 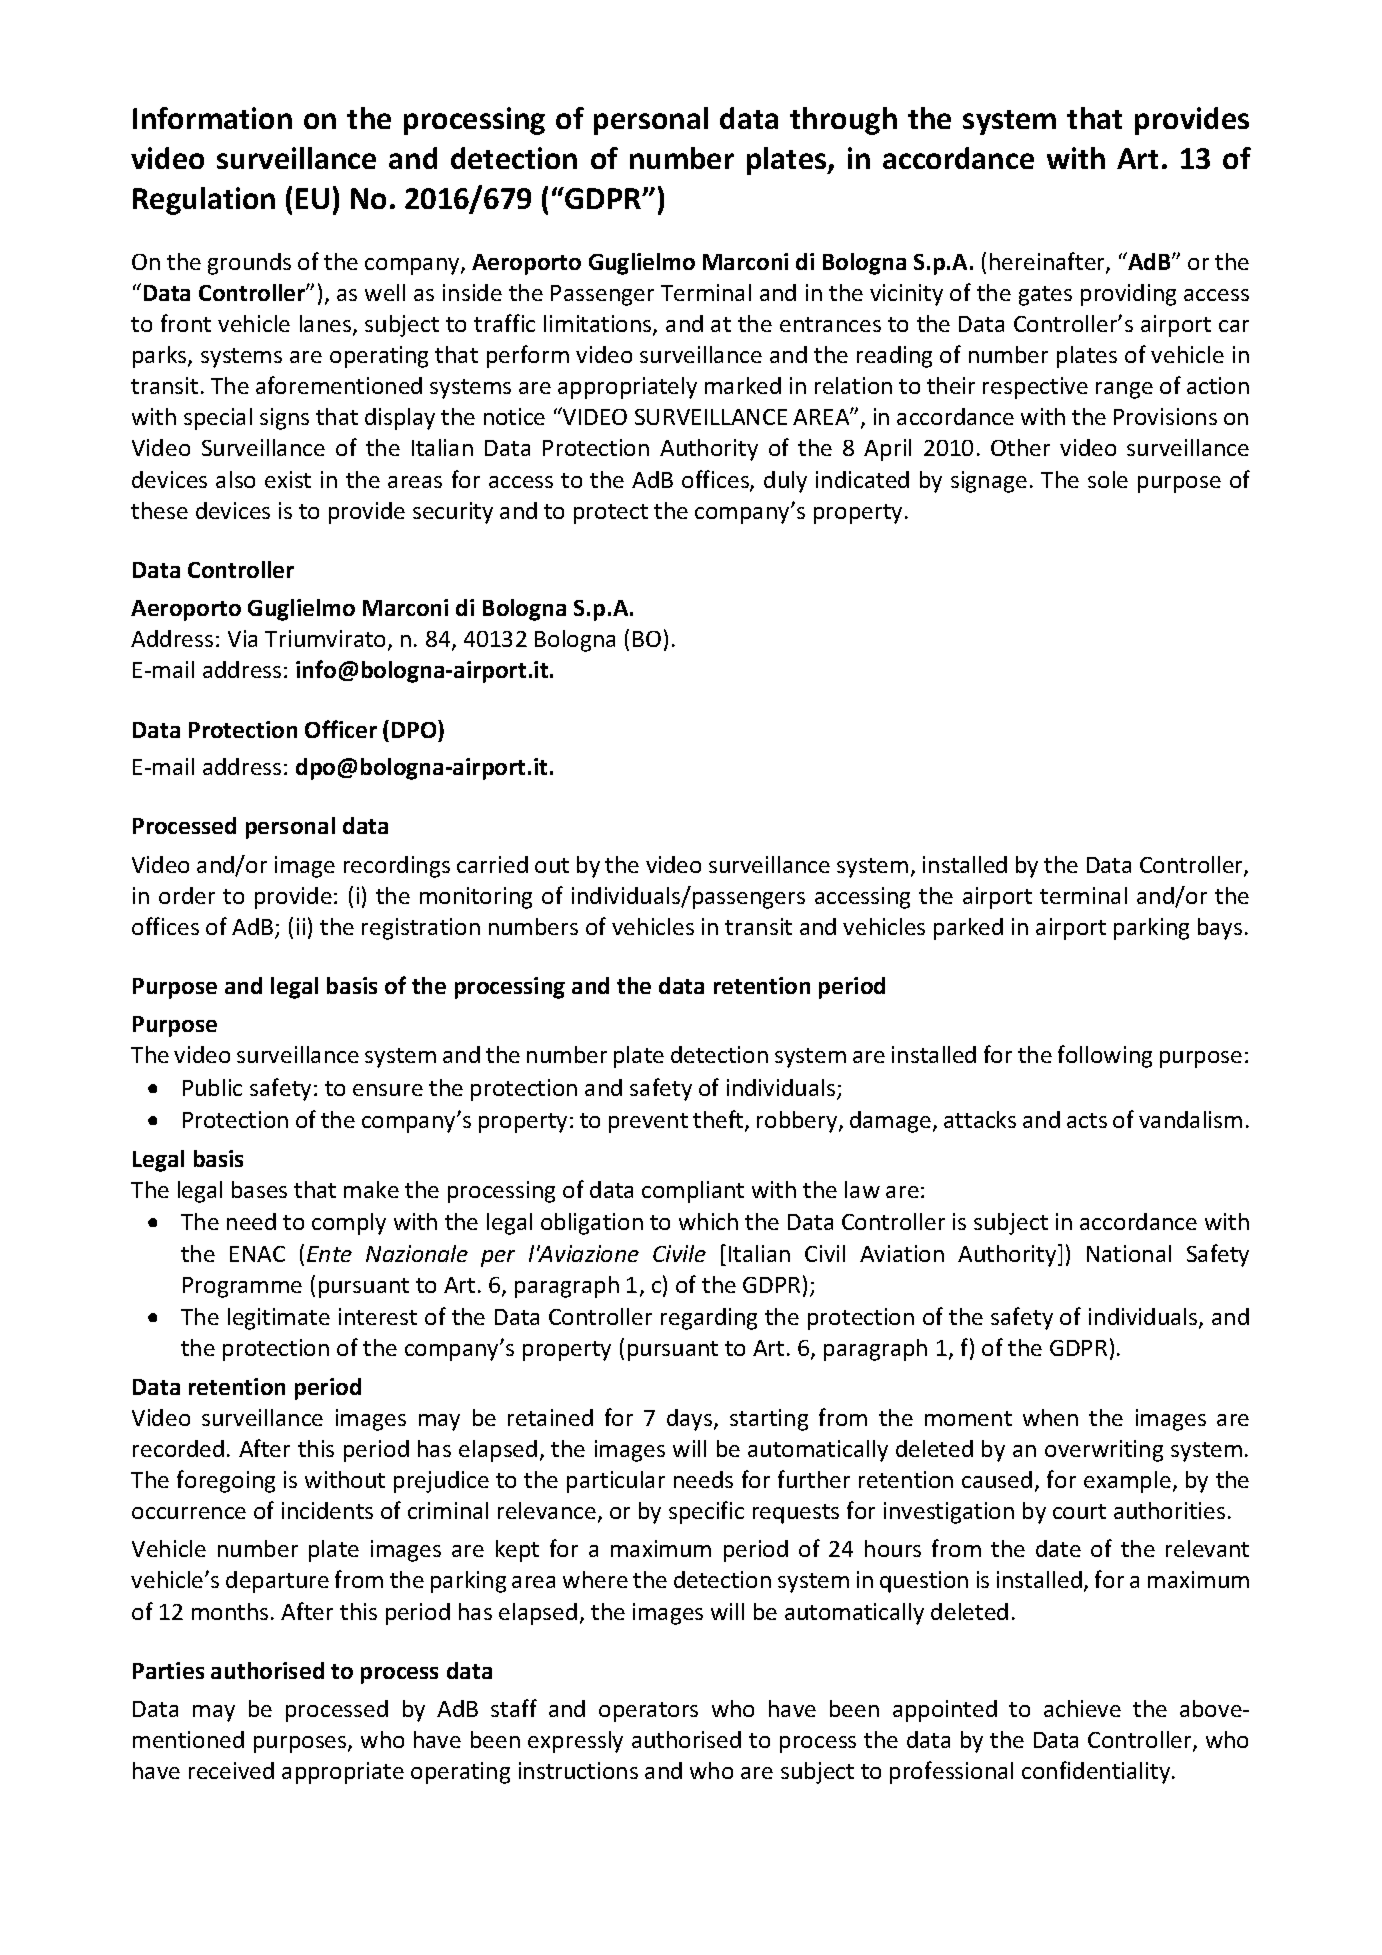 What do you see at coordinates (709, 1319) in the screenshot?
I see `regarding` at bounding box center [709, 1319].
